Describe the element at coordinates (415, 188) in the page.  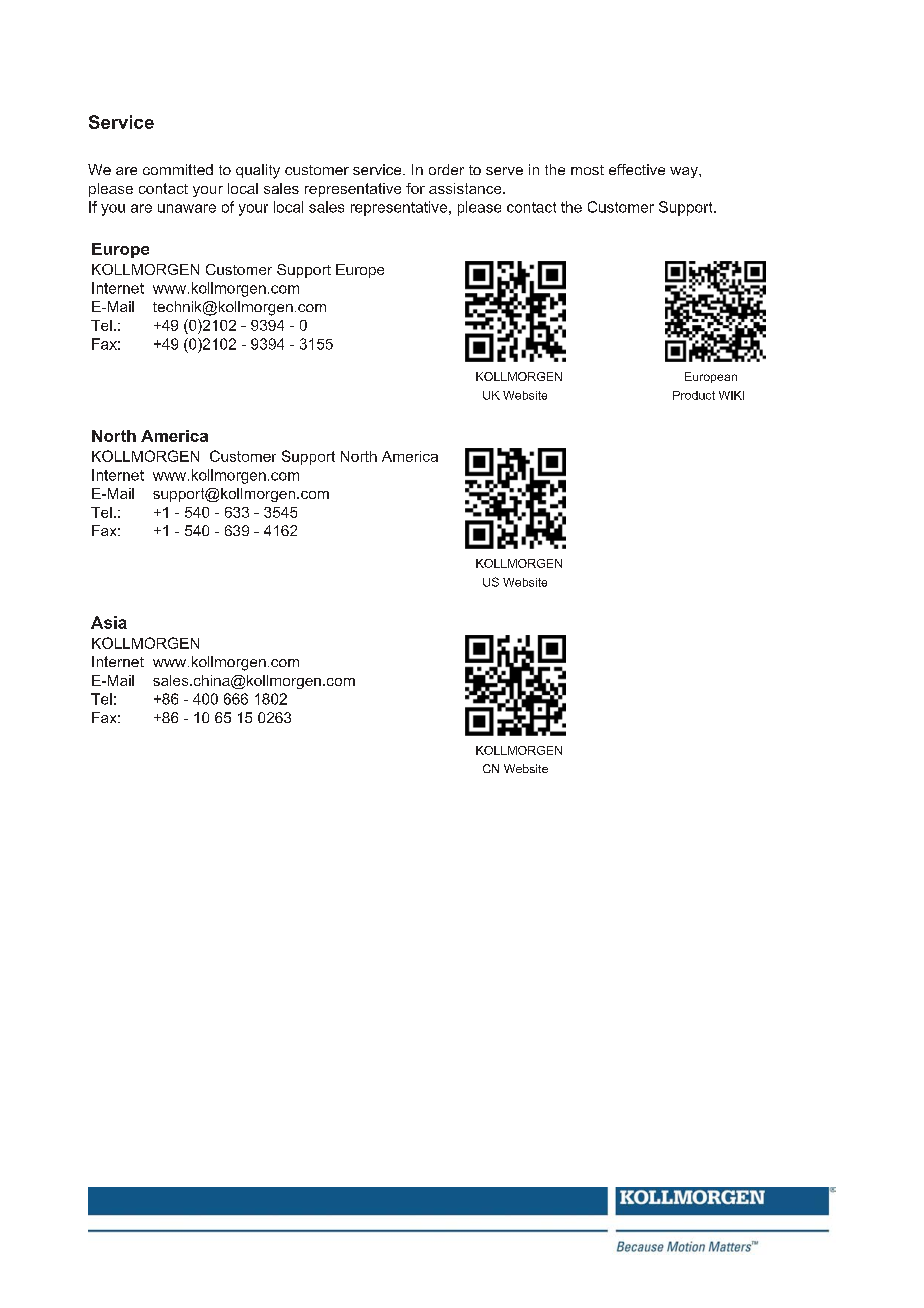
I see `for` at that location.
